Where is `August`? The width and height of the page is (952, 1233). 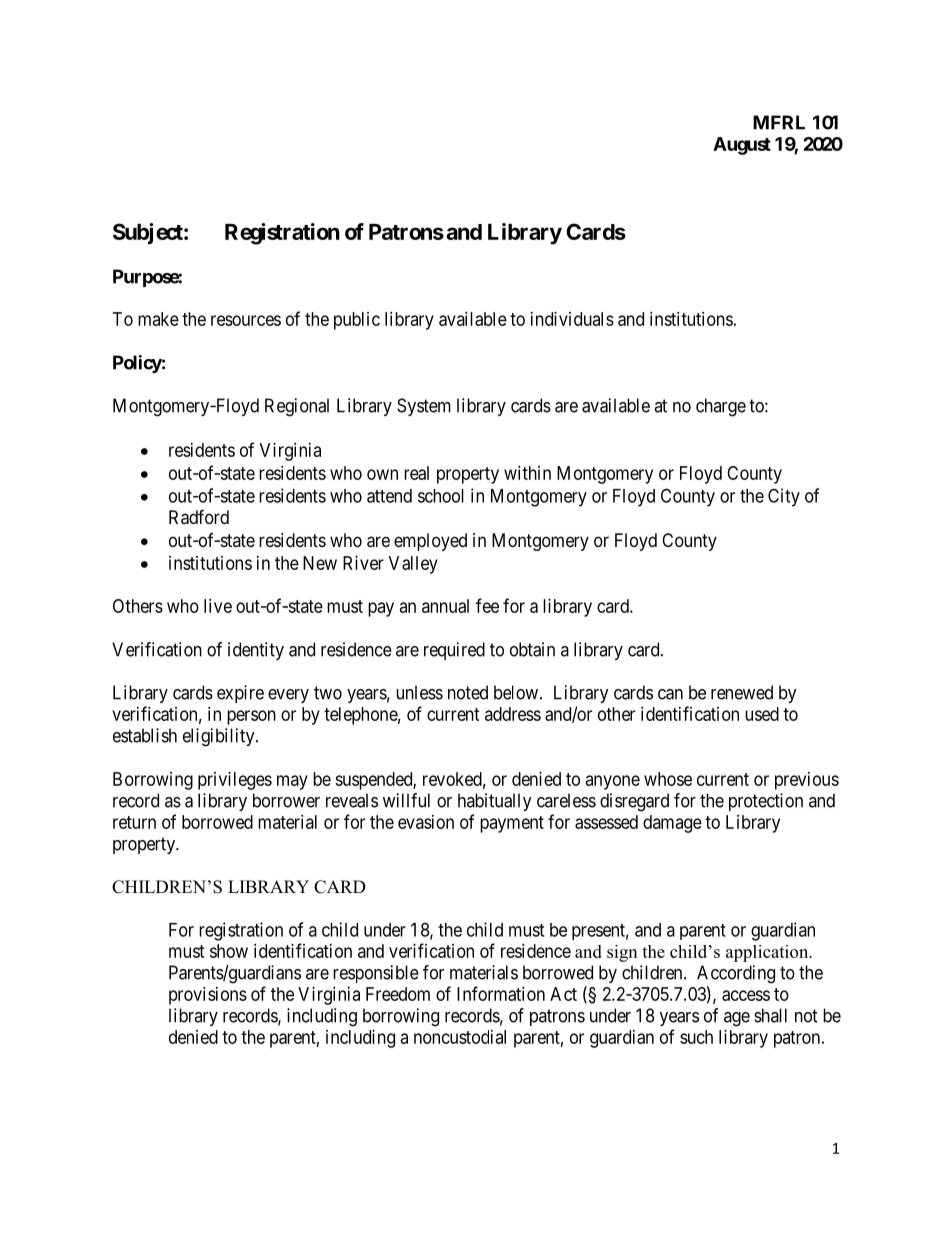 August is located at coordinates (742, 146).
